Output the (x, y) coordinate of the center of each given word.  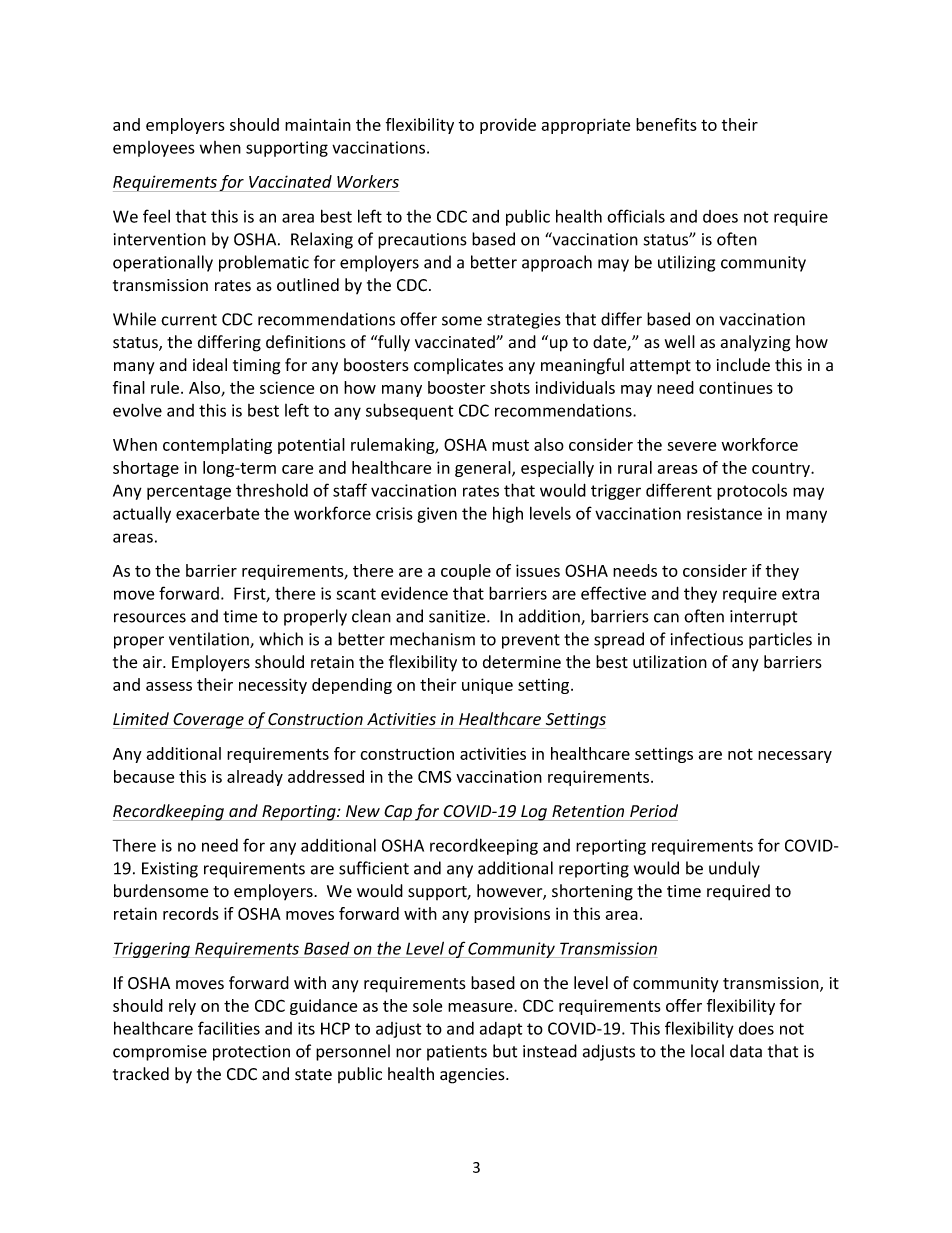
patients (457, 1053)
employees (154, 149)
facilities (229, 1028)
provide (508, 126)
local (707, 1051)
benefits (666, 124)
